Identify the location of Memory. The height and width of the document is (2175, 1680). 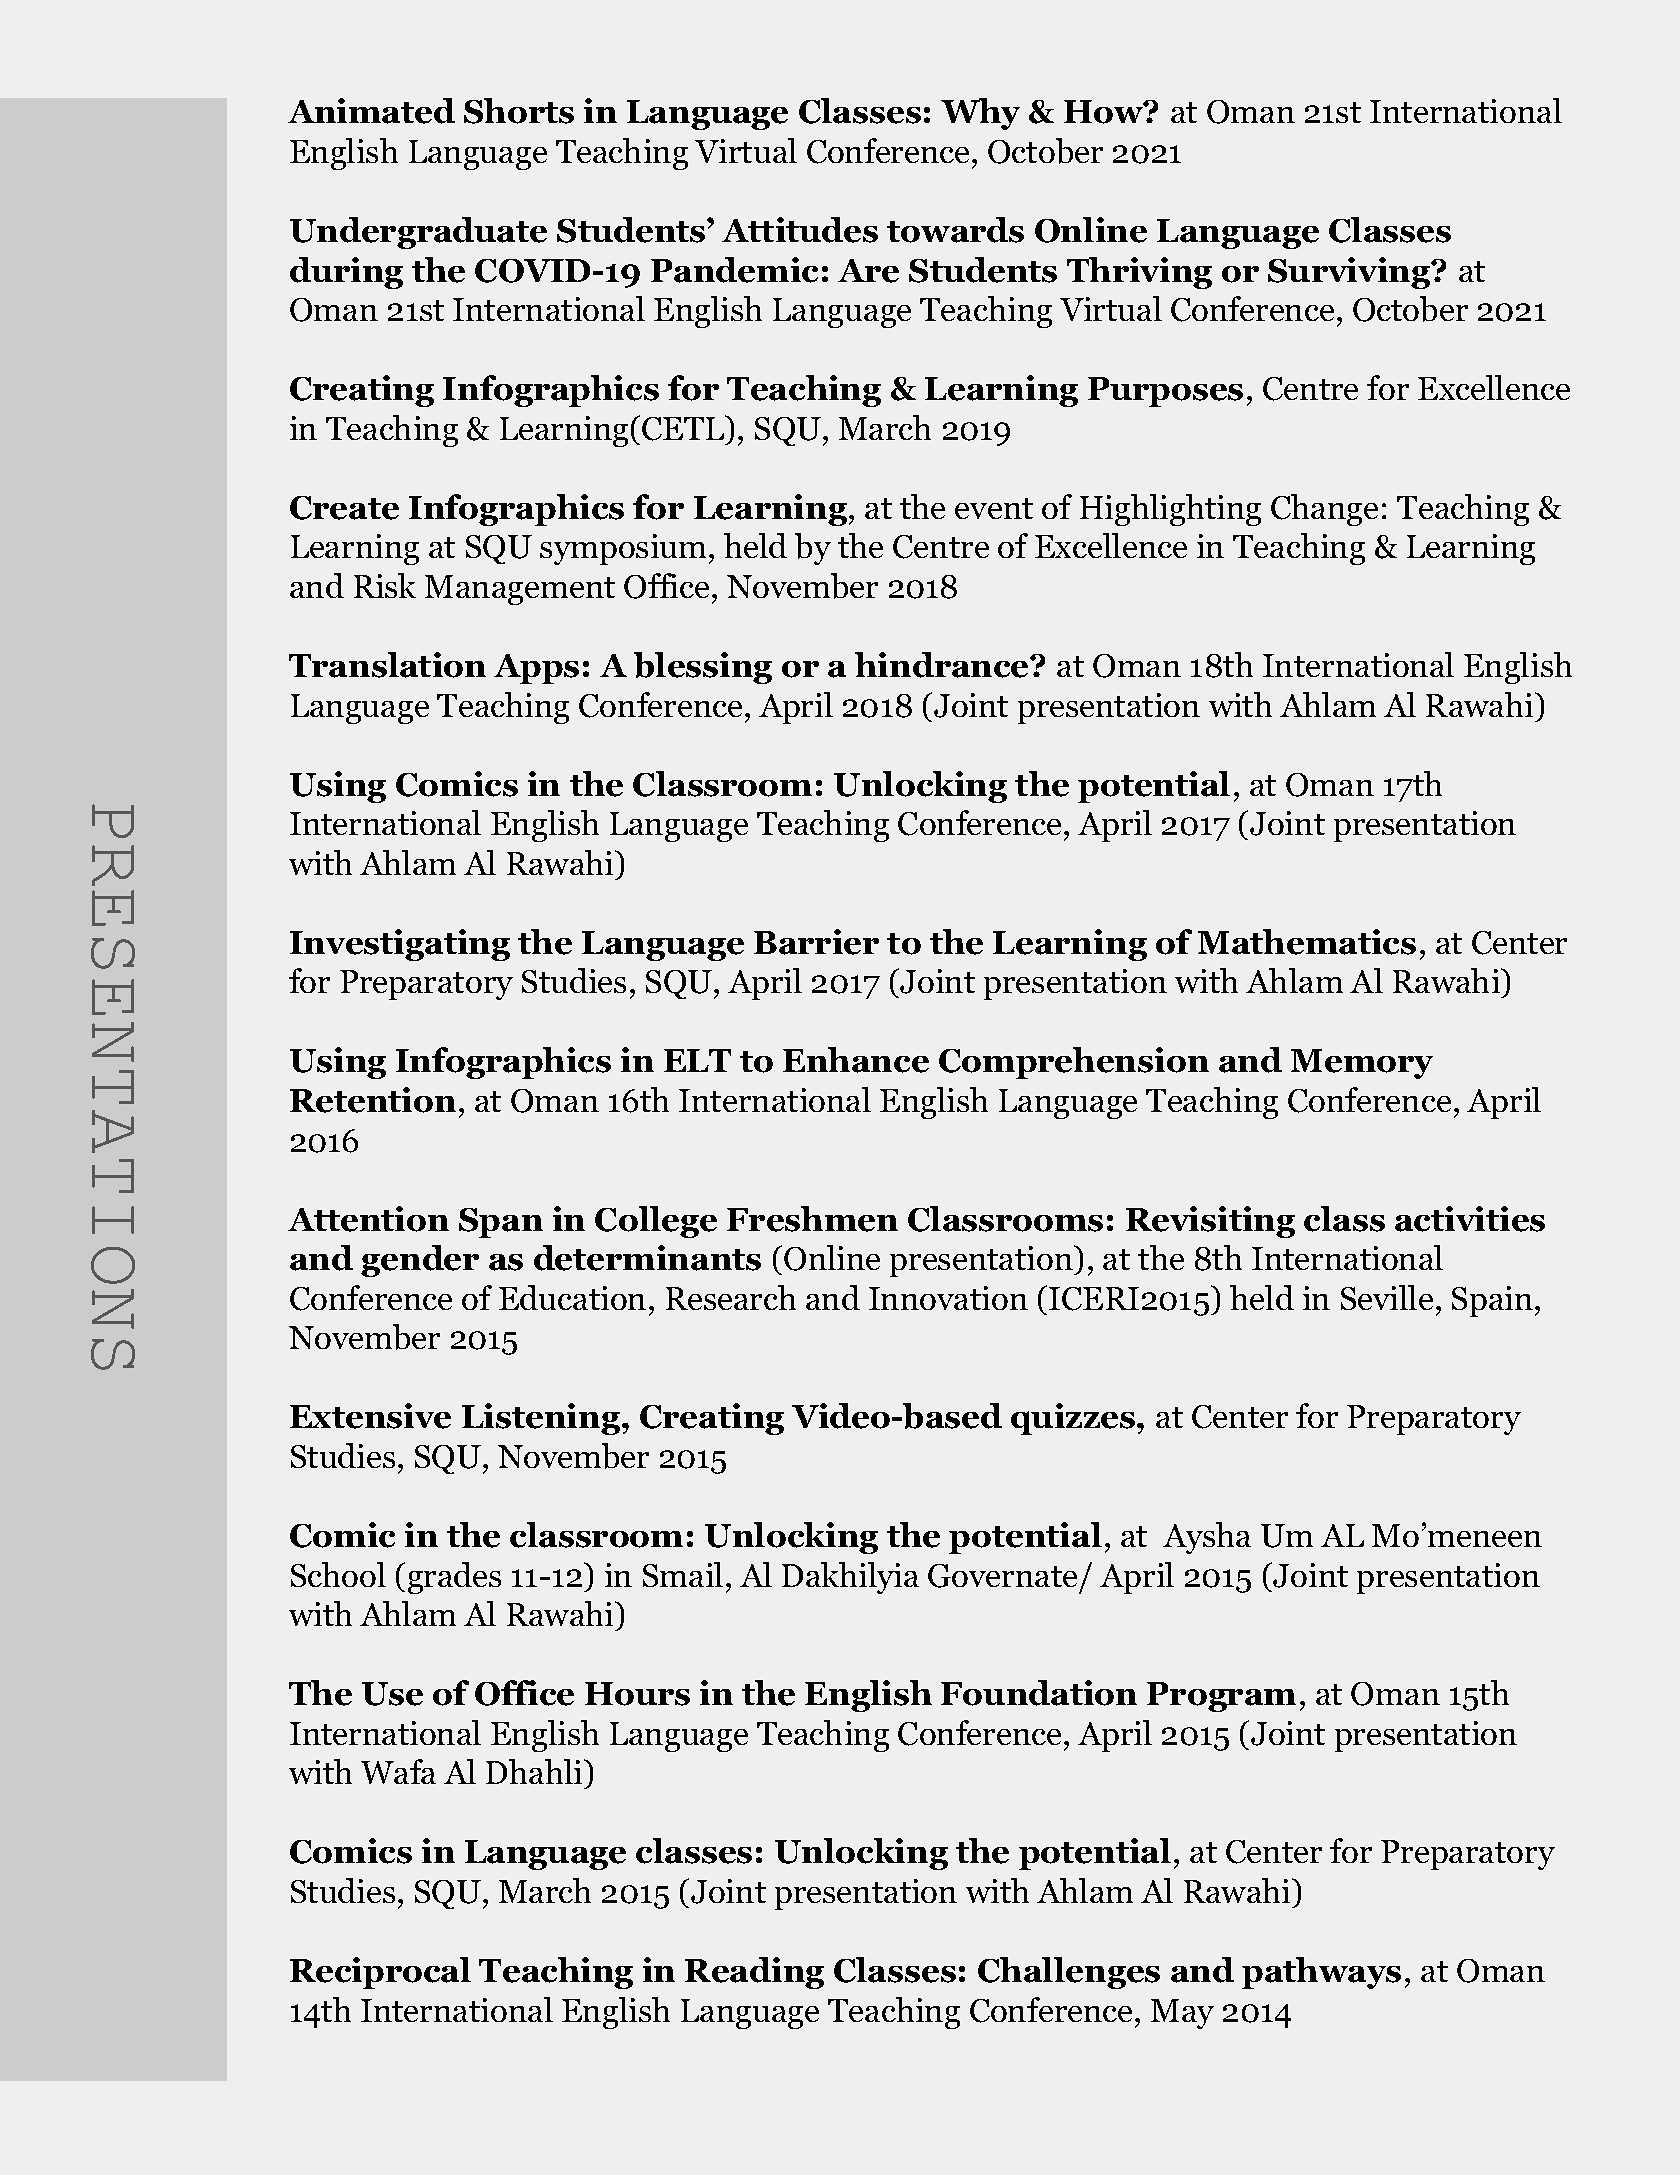
(1362, 1064).
